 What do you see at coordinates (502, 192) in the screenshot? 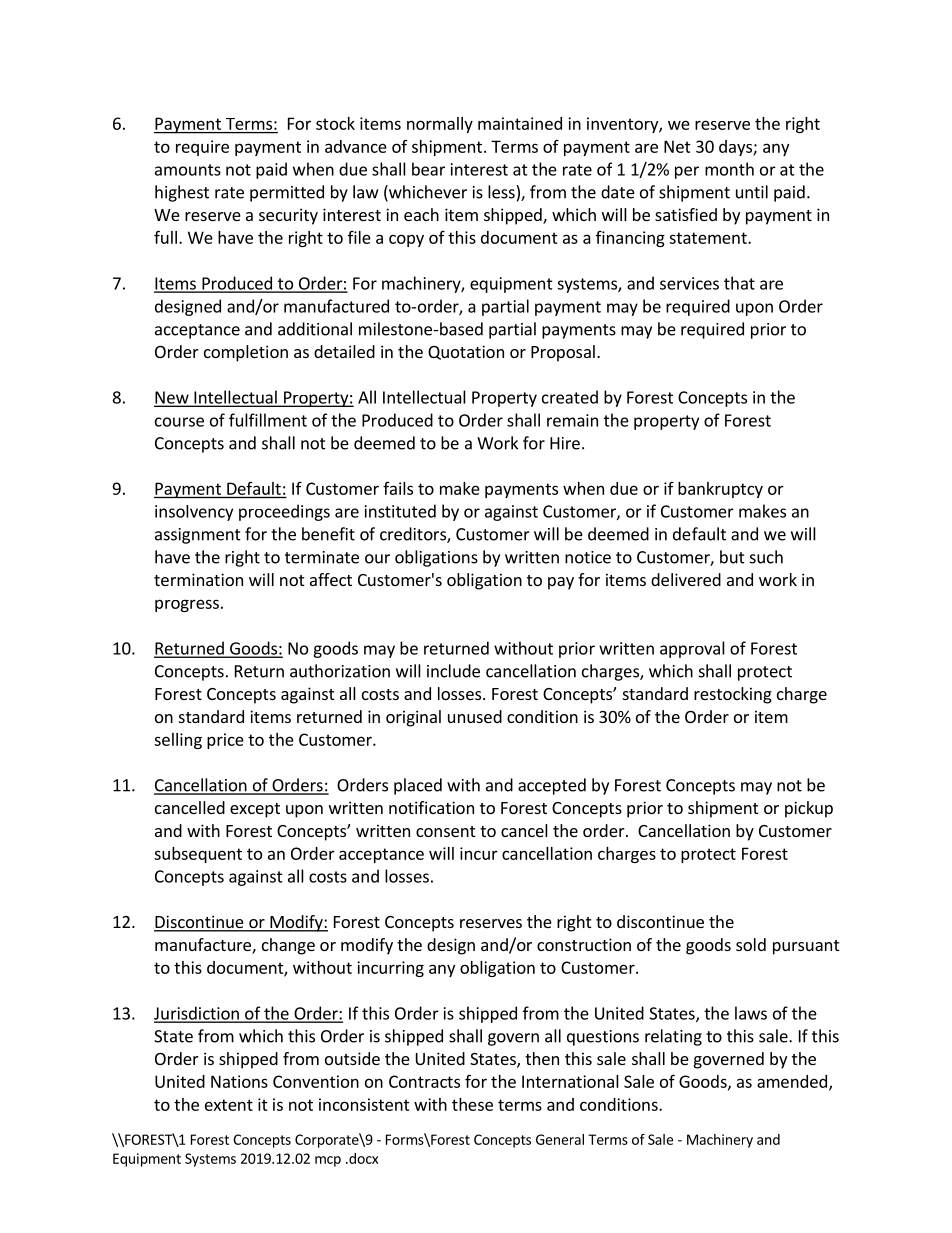
I see `less` at bounding box center [502, 192].
